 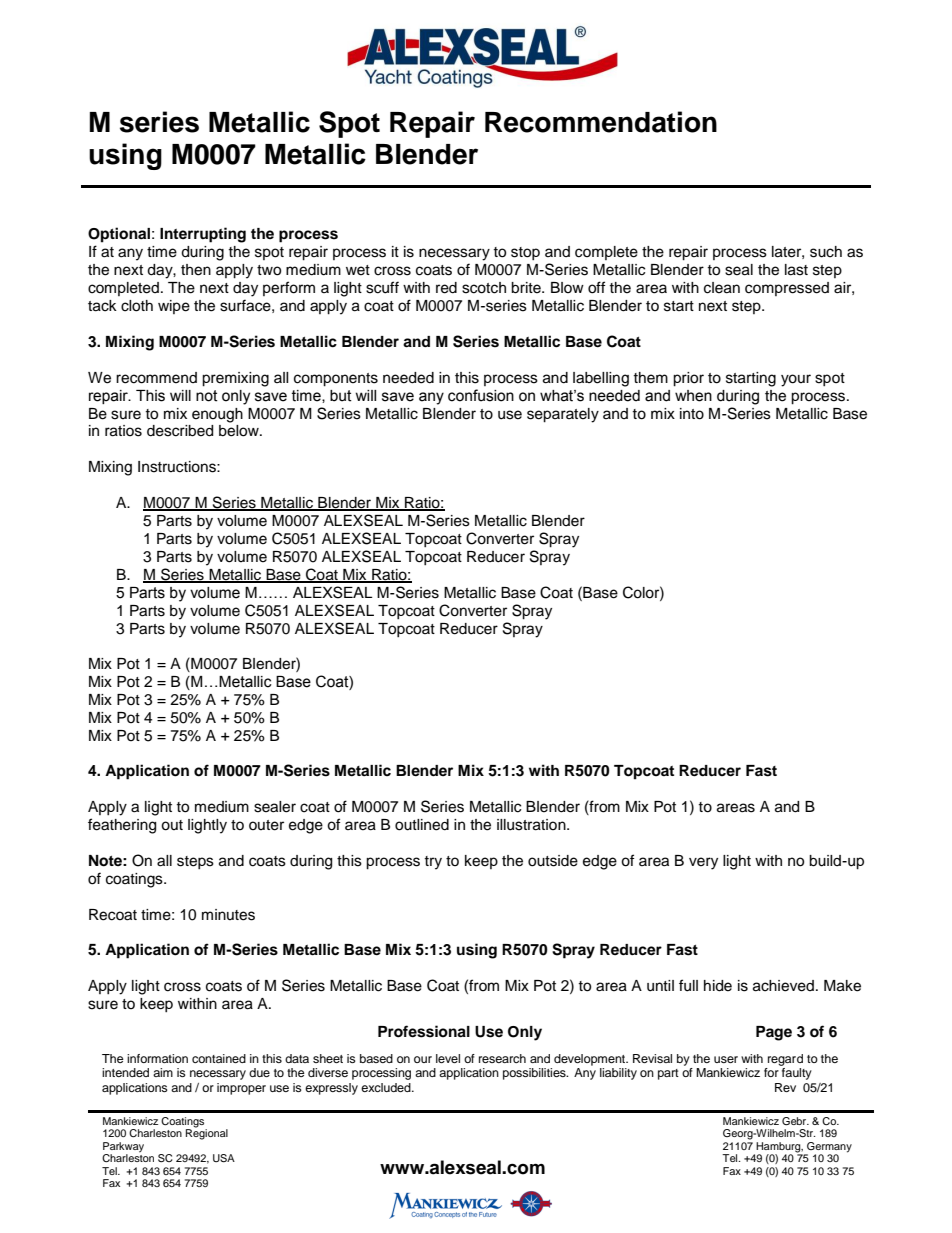 What do you see at coordinates (422, 825) in the screenshot?
I see `outlined` at bounding box center [422, 825].
